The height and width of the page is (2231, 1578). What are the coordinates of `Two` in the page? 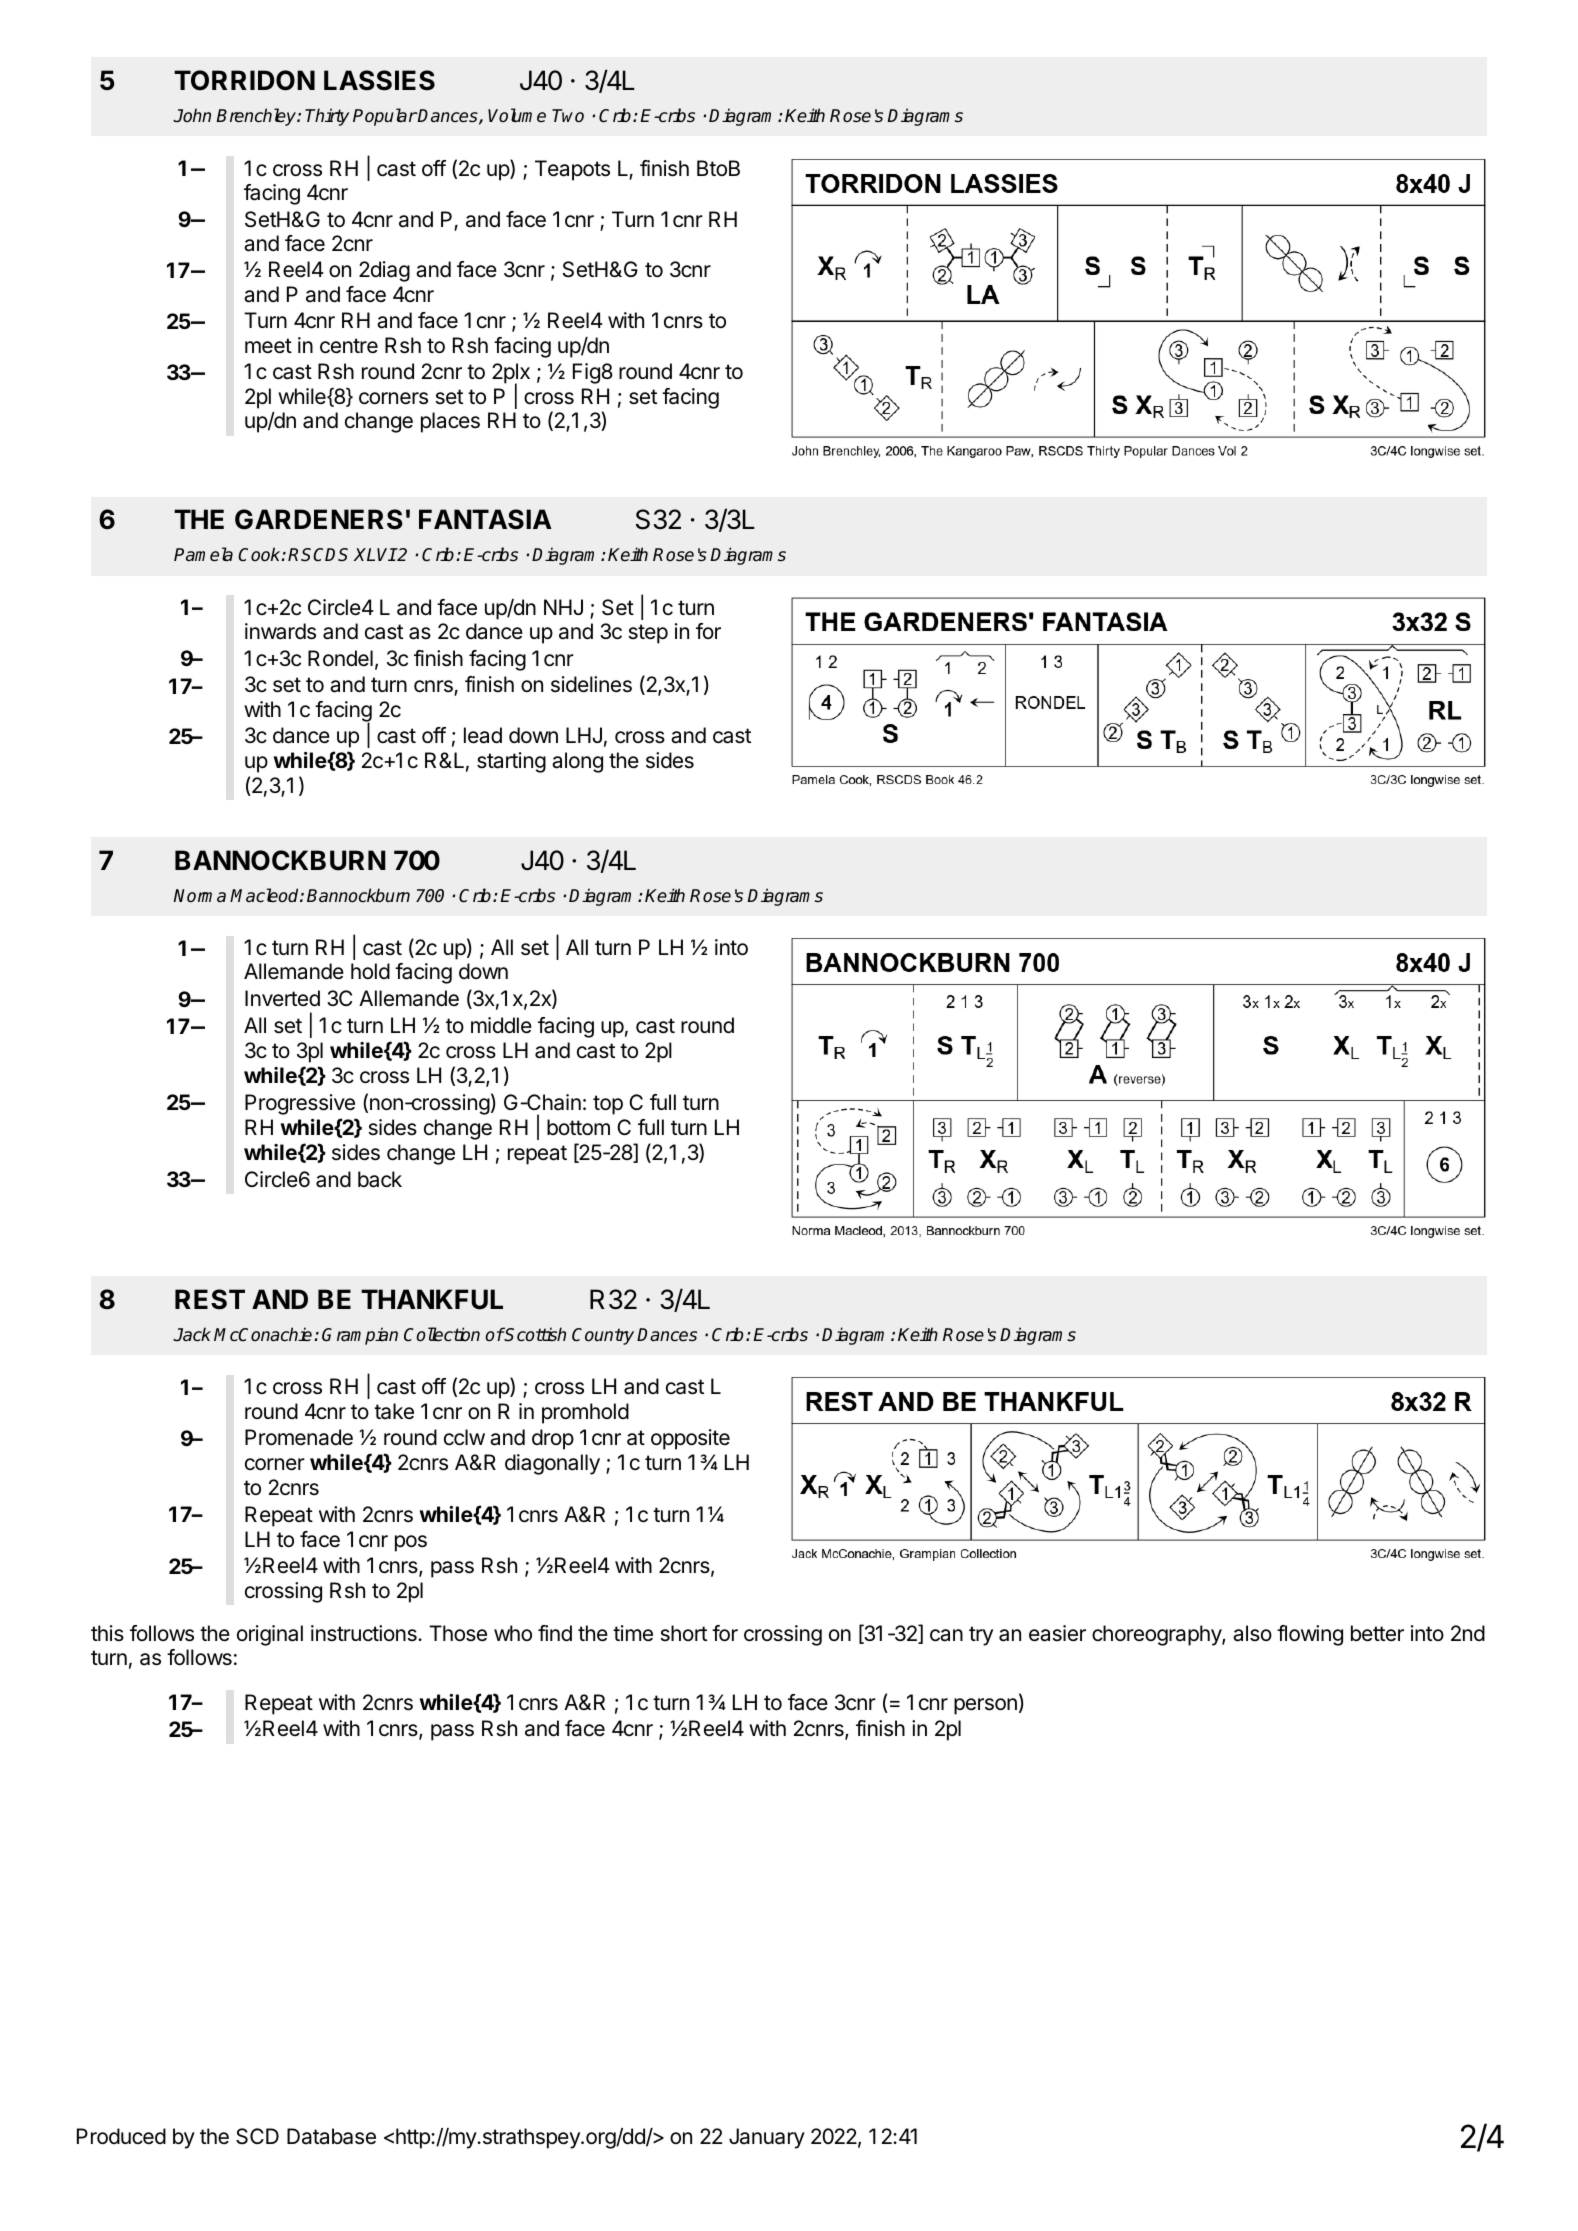 It's located at (568, 115).
